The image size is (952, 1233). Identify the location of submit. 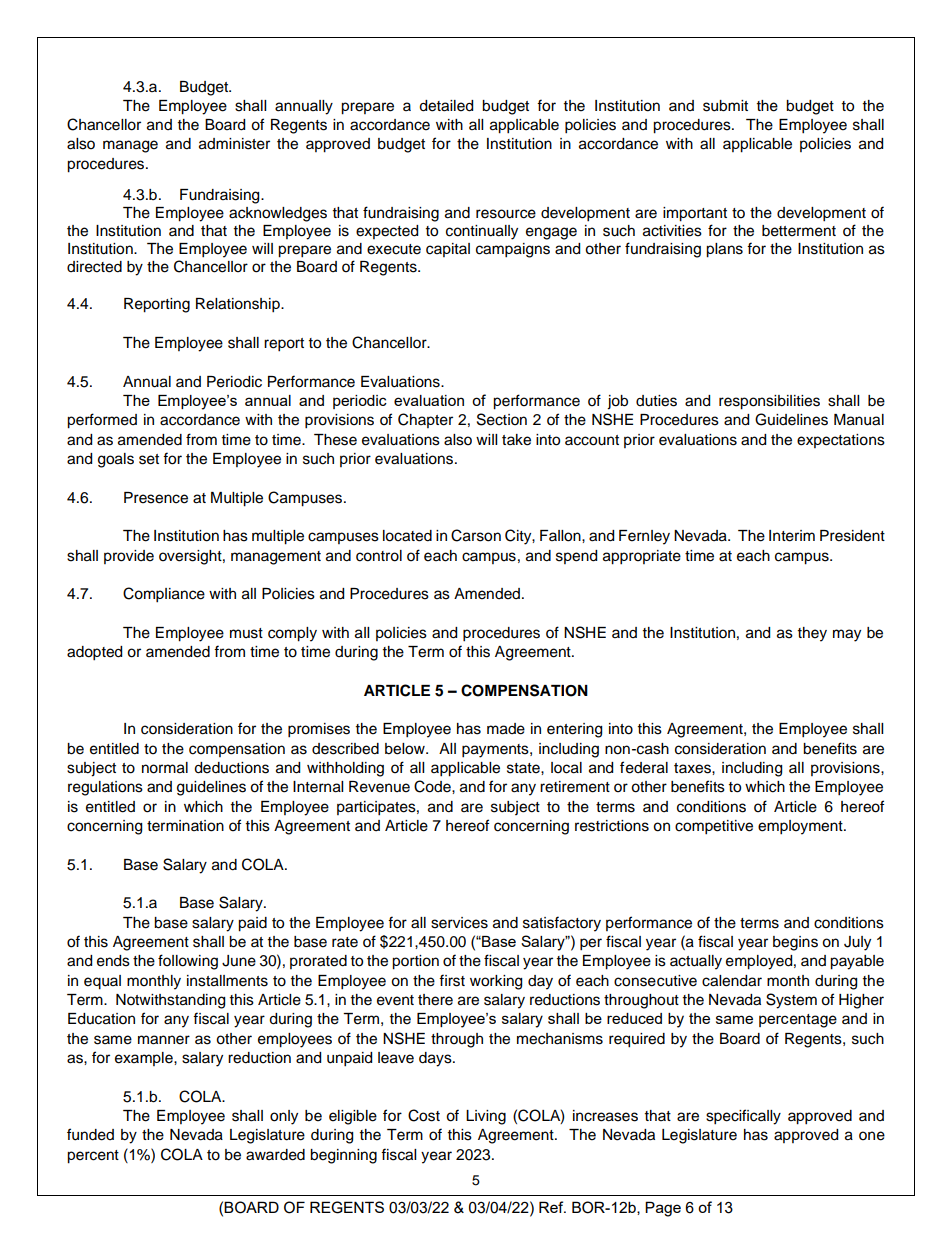
(725, 106).
